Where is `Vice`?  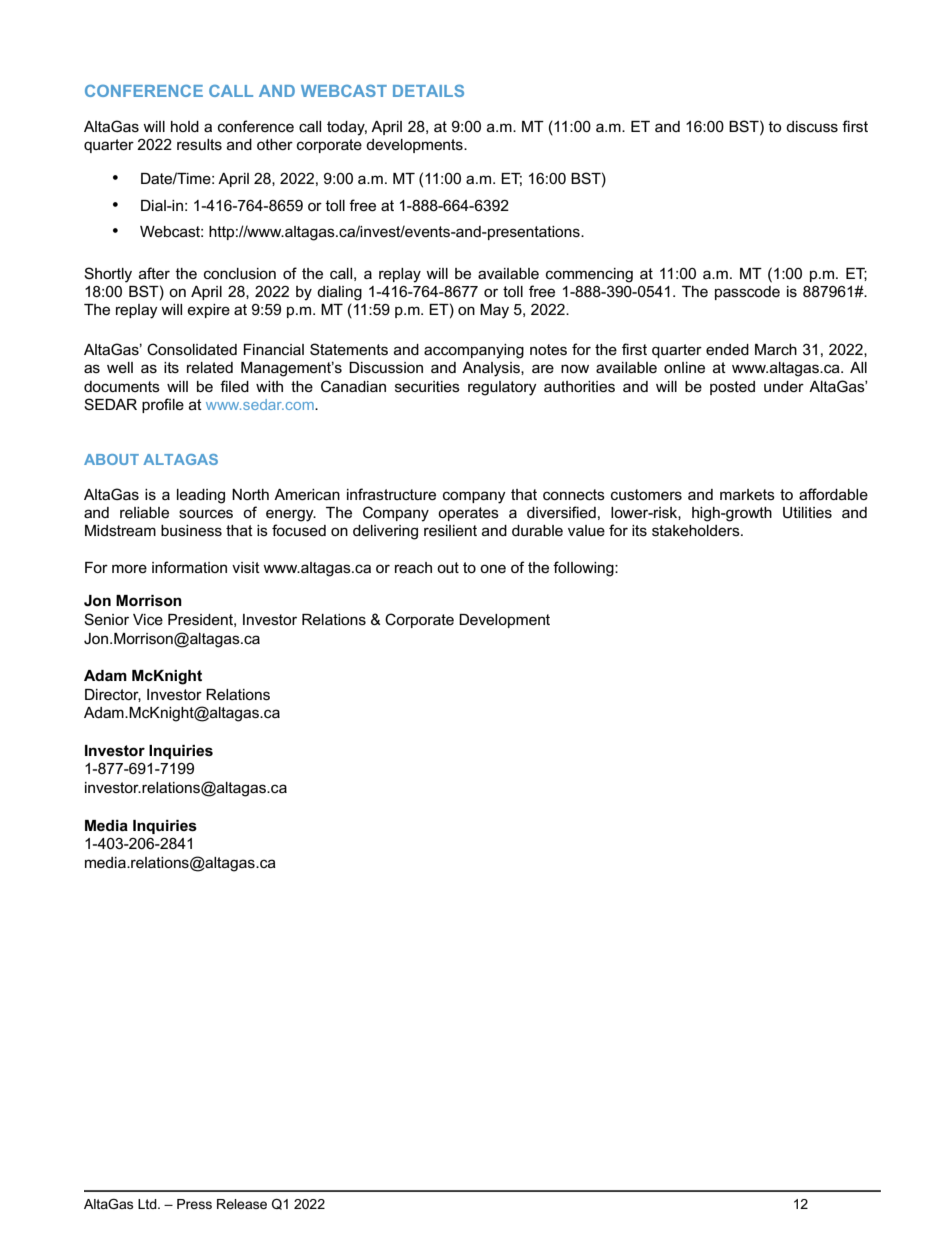
Vice is located at coordinates (148, 619).
